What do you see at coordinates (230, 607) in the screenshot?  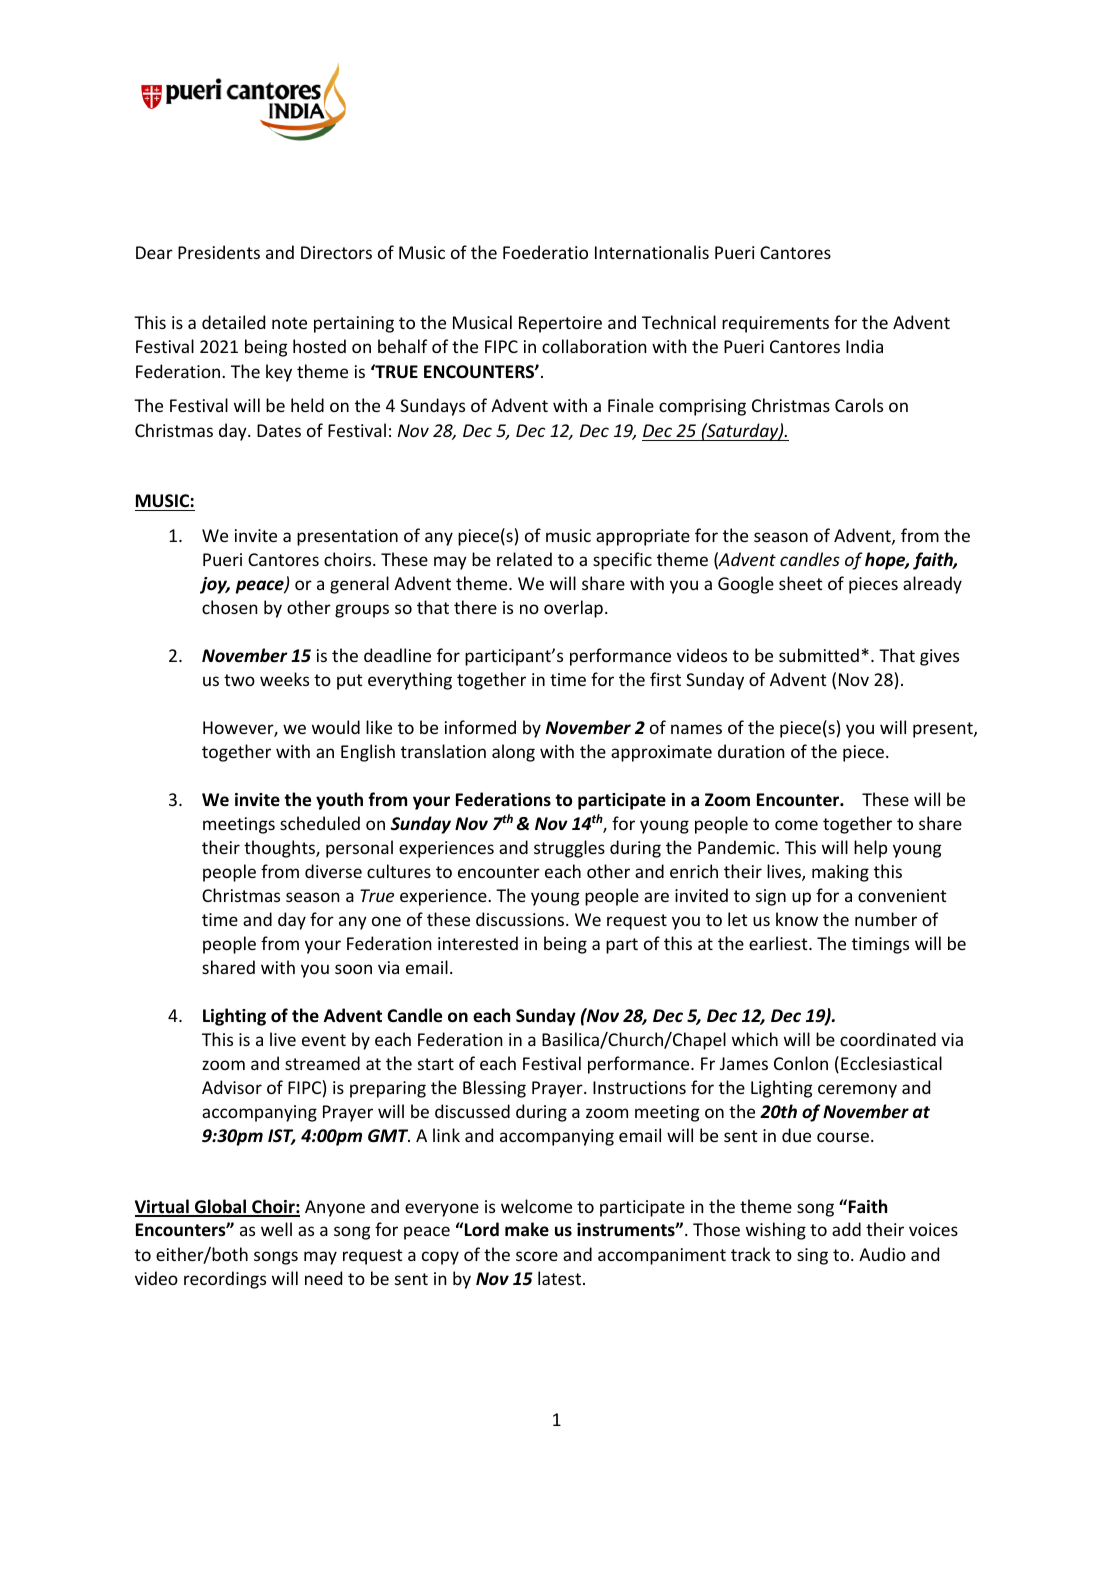 I see `chosen` at bounding box center [230, 607].
